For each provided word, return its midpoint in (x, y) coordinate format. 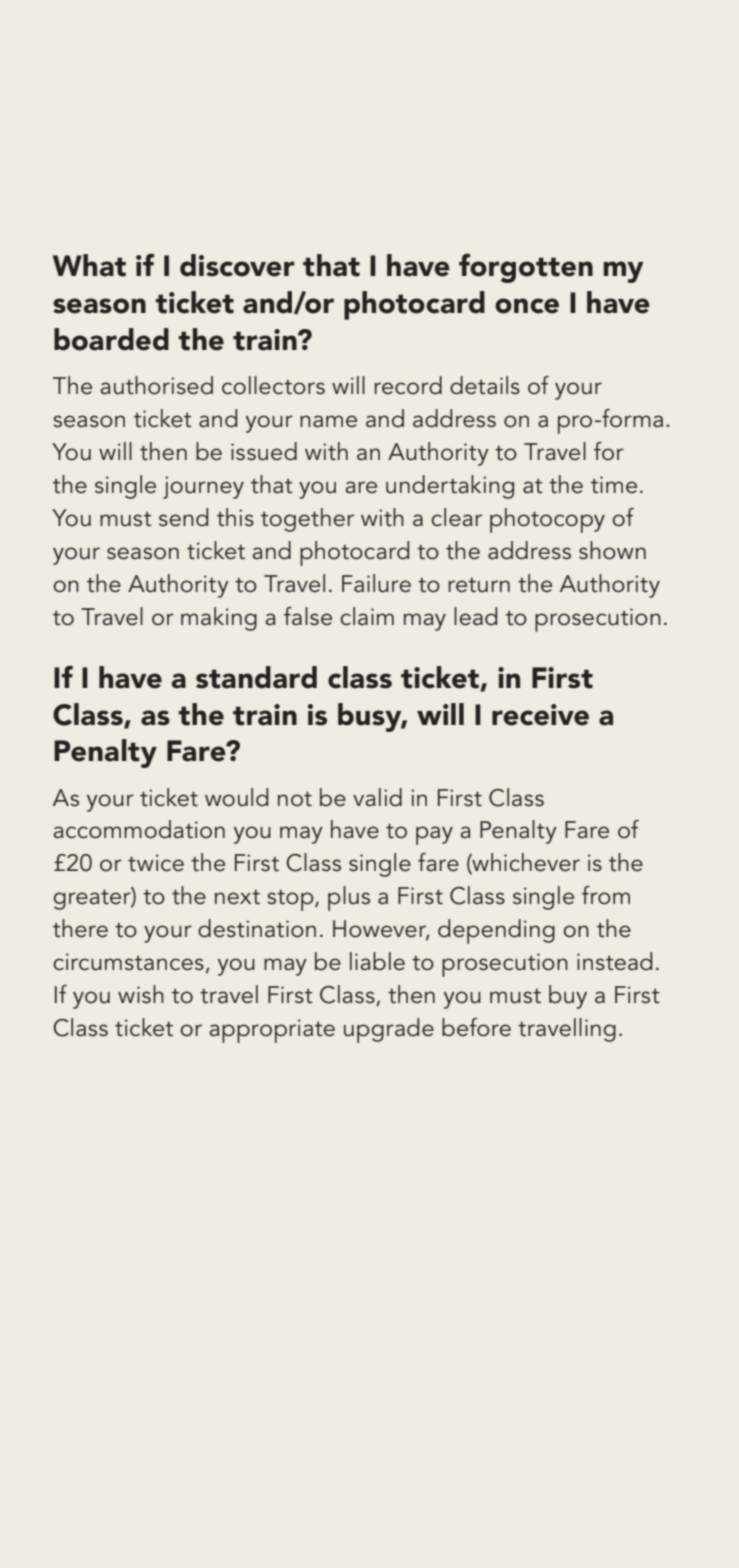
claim (367, 616)
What (89, 265)
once (527, 306)
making (219, 619)
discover (237, 265)
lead (475, 616)
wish (141, 994)
